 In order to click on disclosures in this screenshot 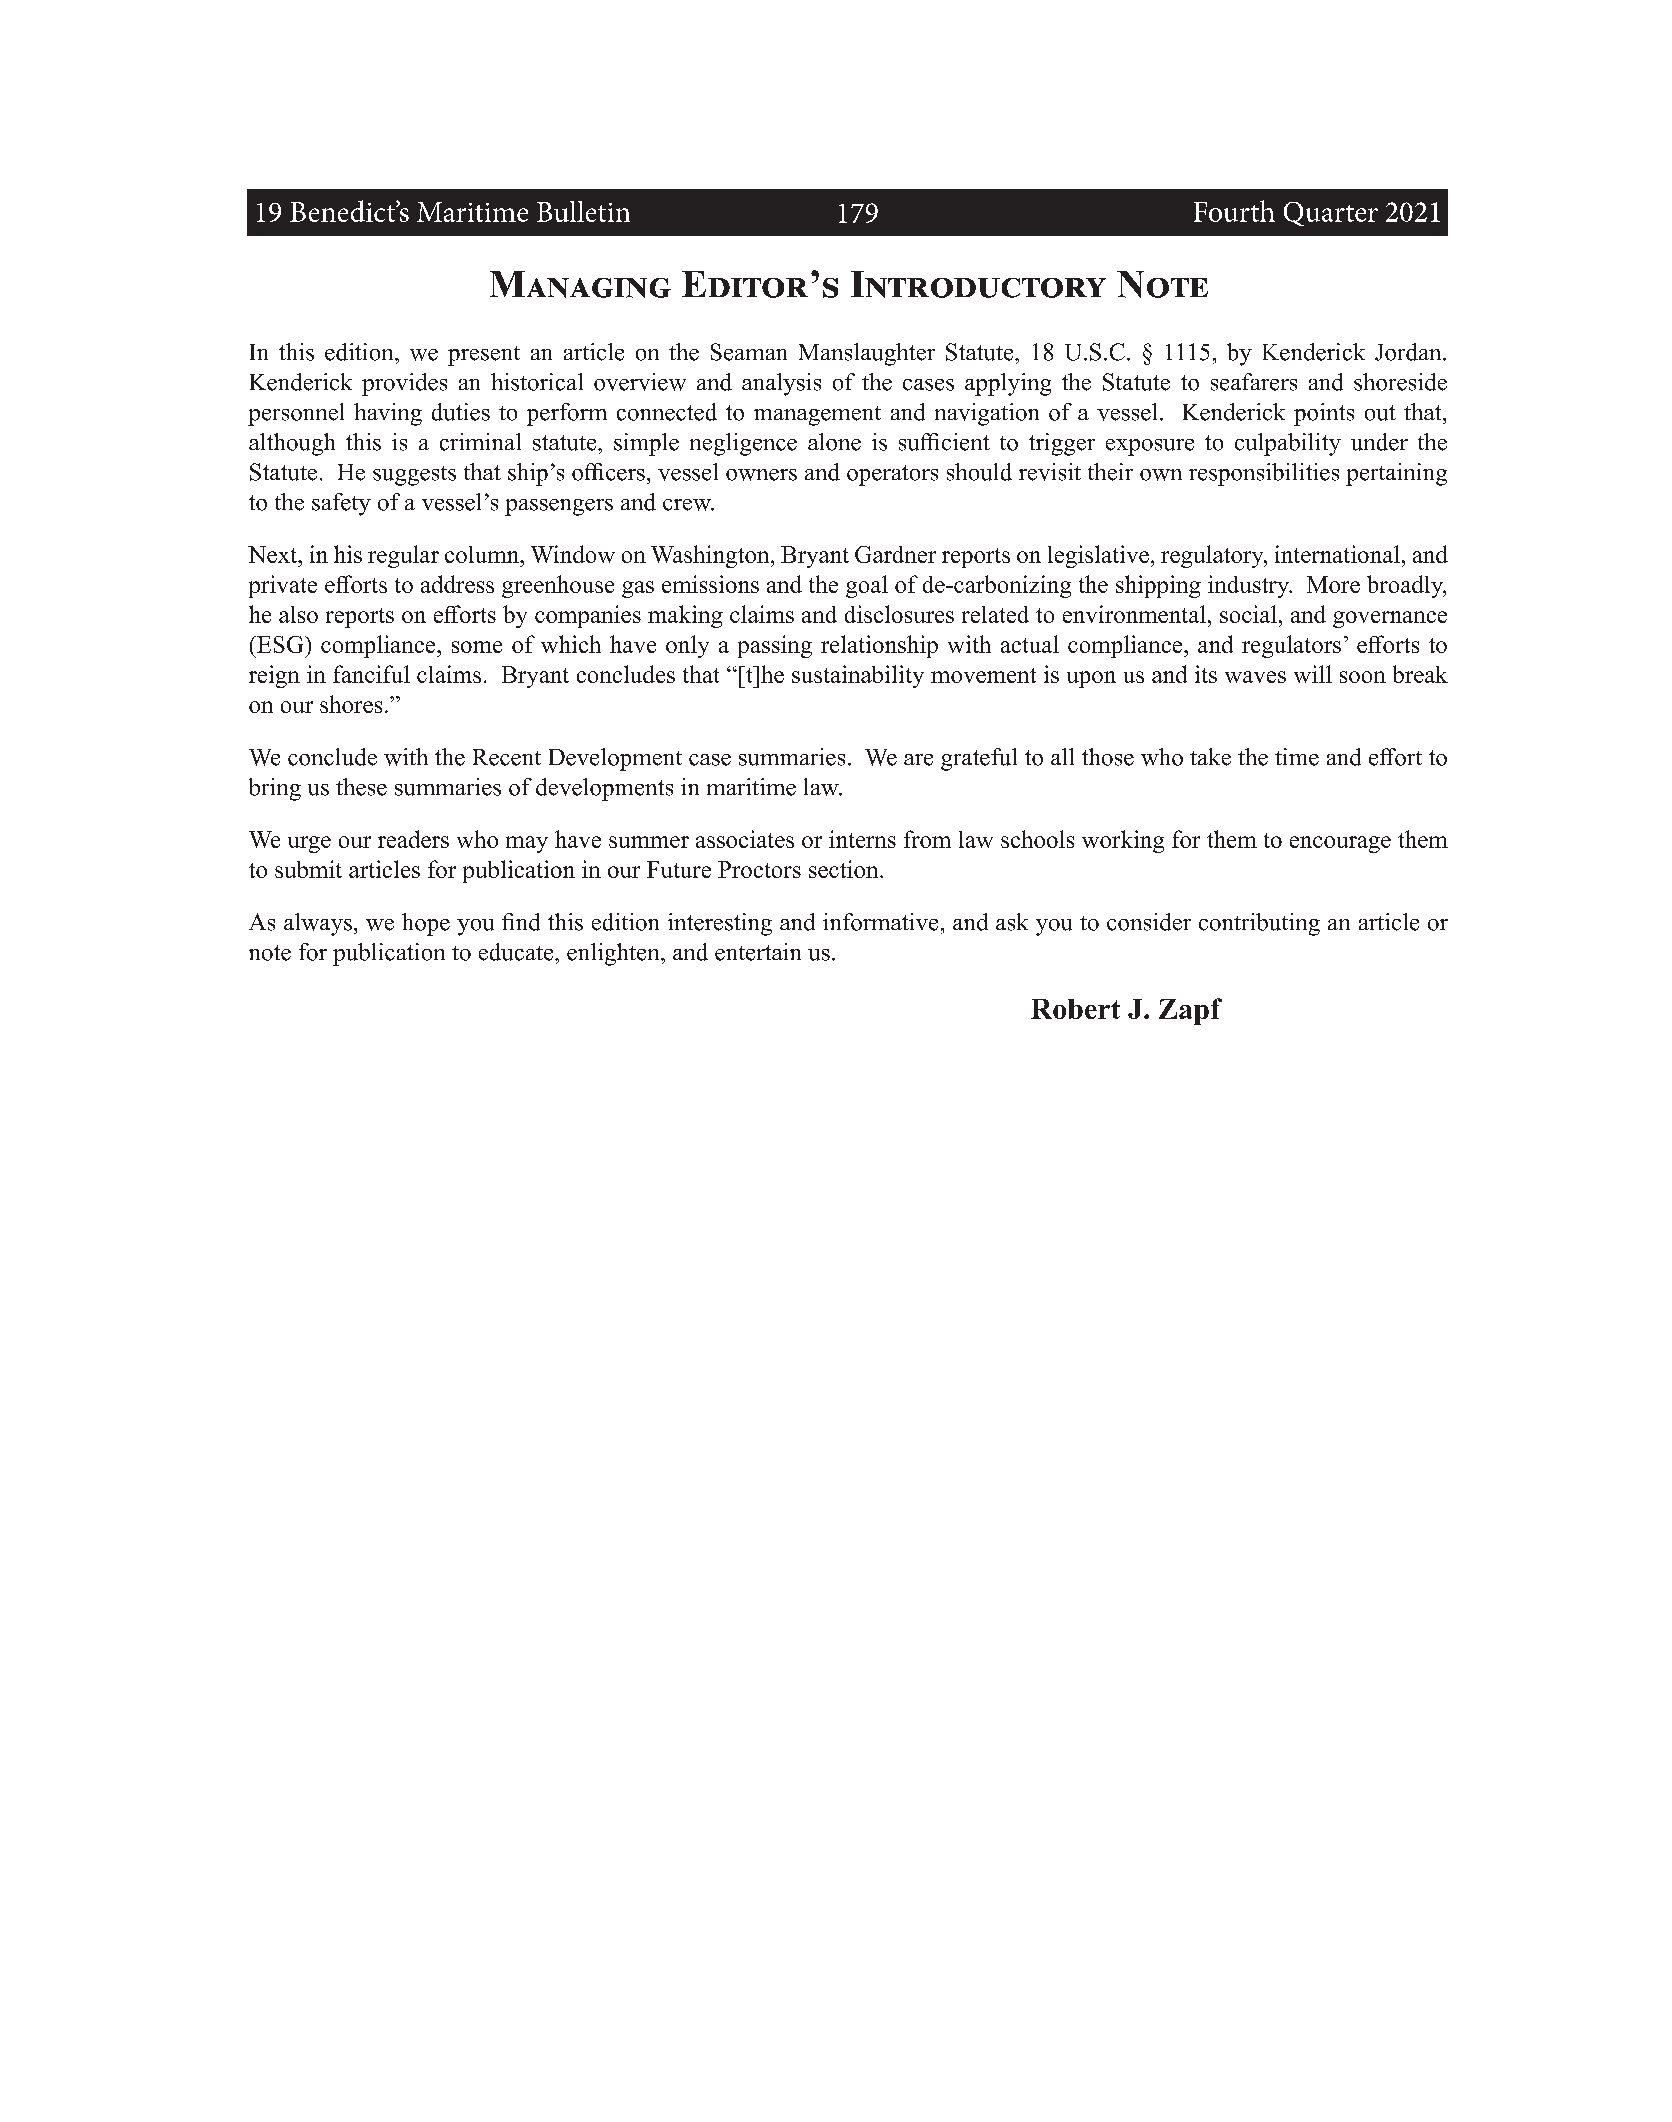, I will do `click(899, 614)`.
